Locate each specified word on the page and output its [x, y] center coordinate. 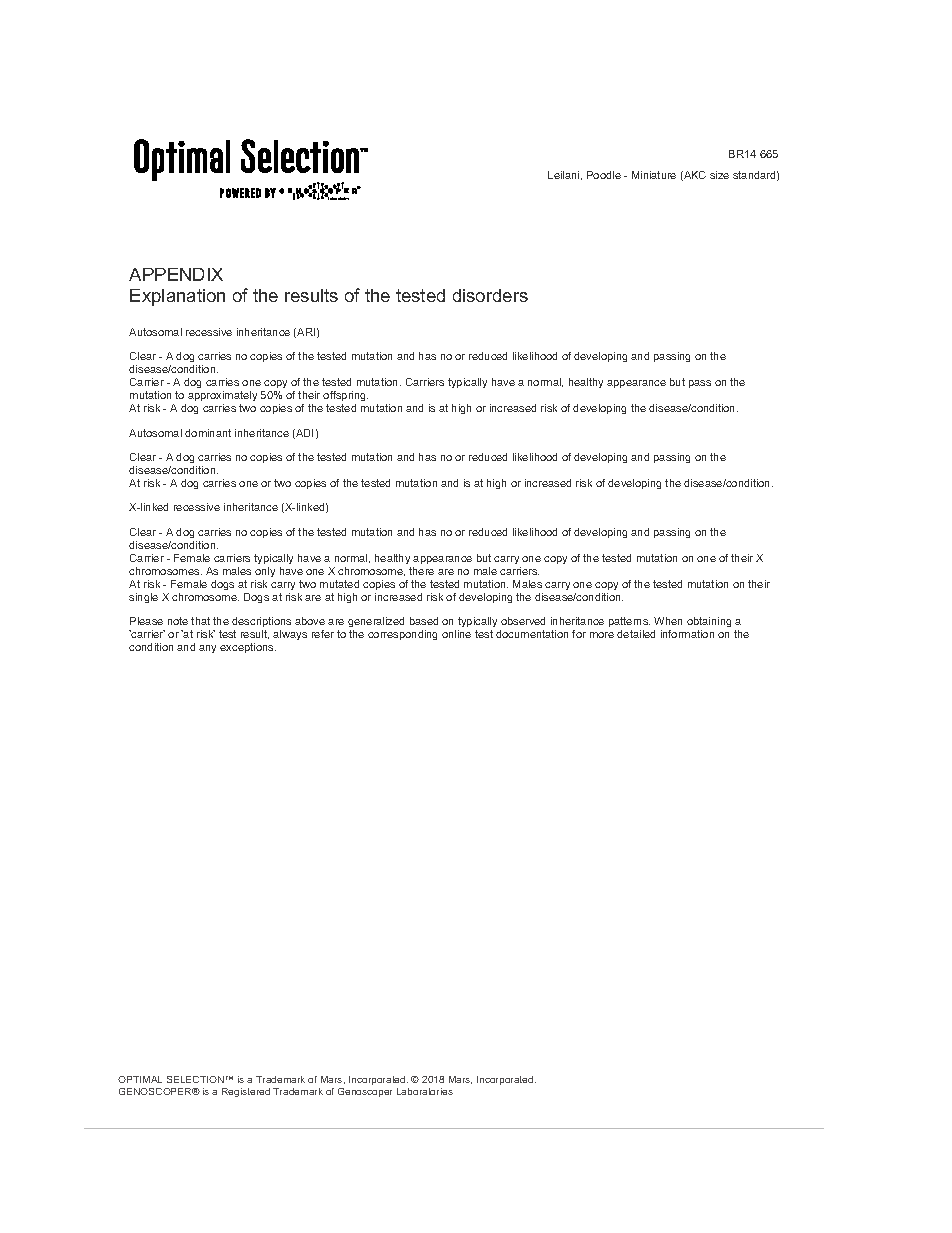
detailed [636, 634]
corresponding [402, 635]
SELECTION [195, 1079]
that [200, 621]
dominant [208, 433]
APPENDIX [176, 274]
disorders [490, 295]
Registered [246, 1092]
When [668, 621]
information [687, 634]
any [207, 649]
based [424, 621]
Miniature [654, 175]
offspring [345, 398]
